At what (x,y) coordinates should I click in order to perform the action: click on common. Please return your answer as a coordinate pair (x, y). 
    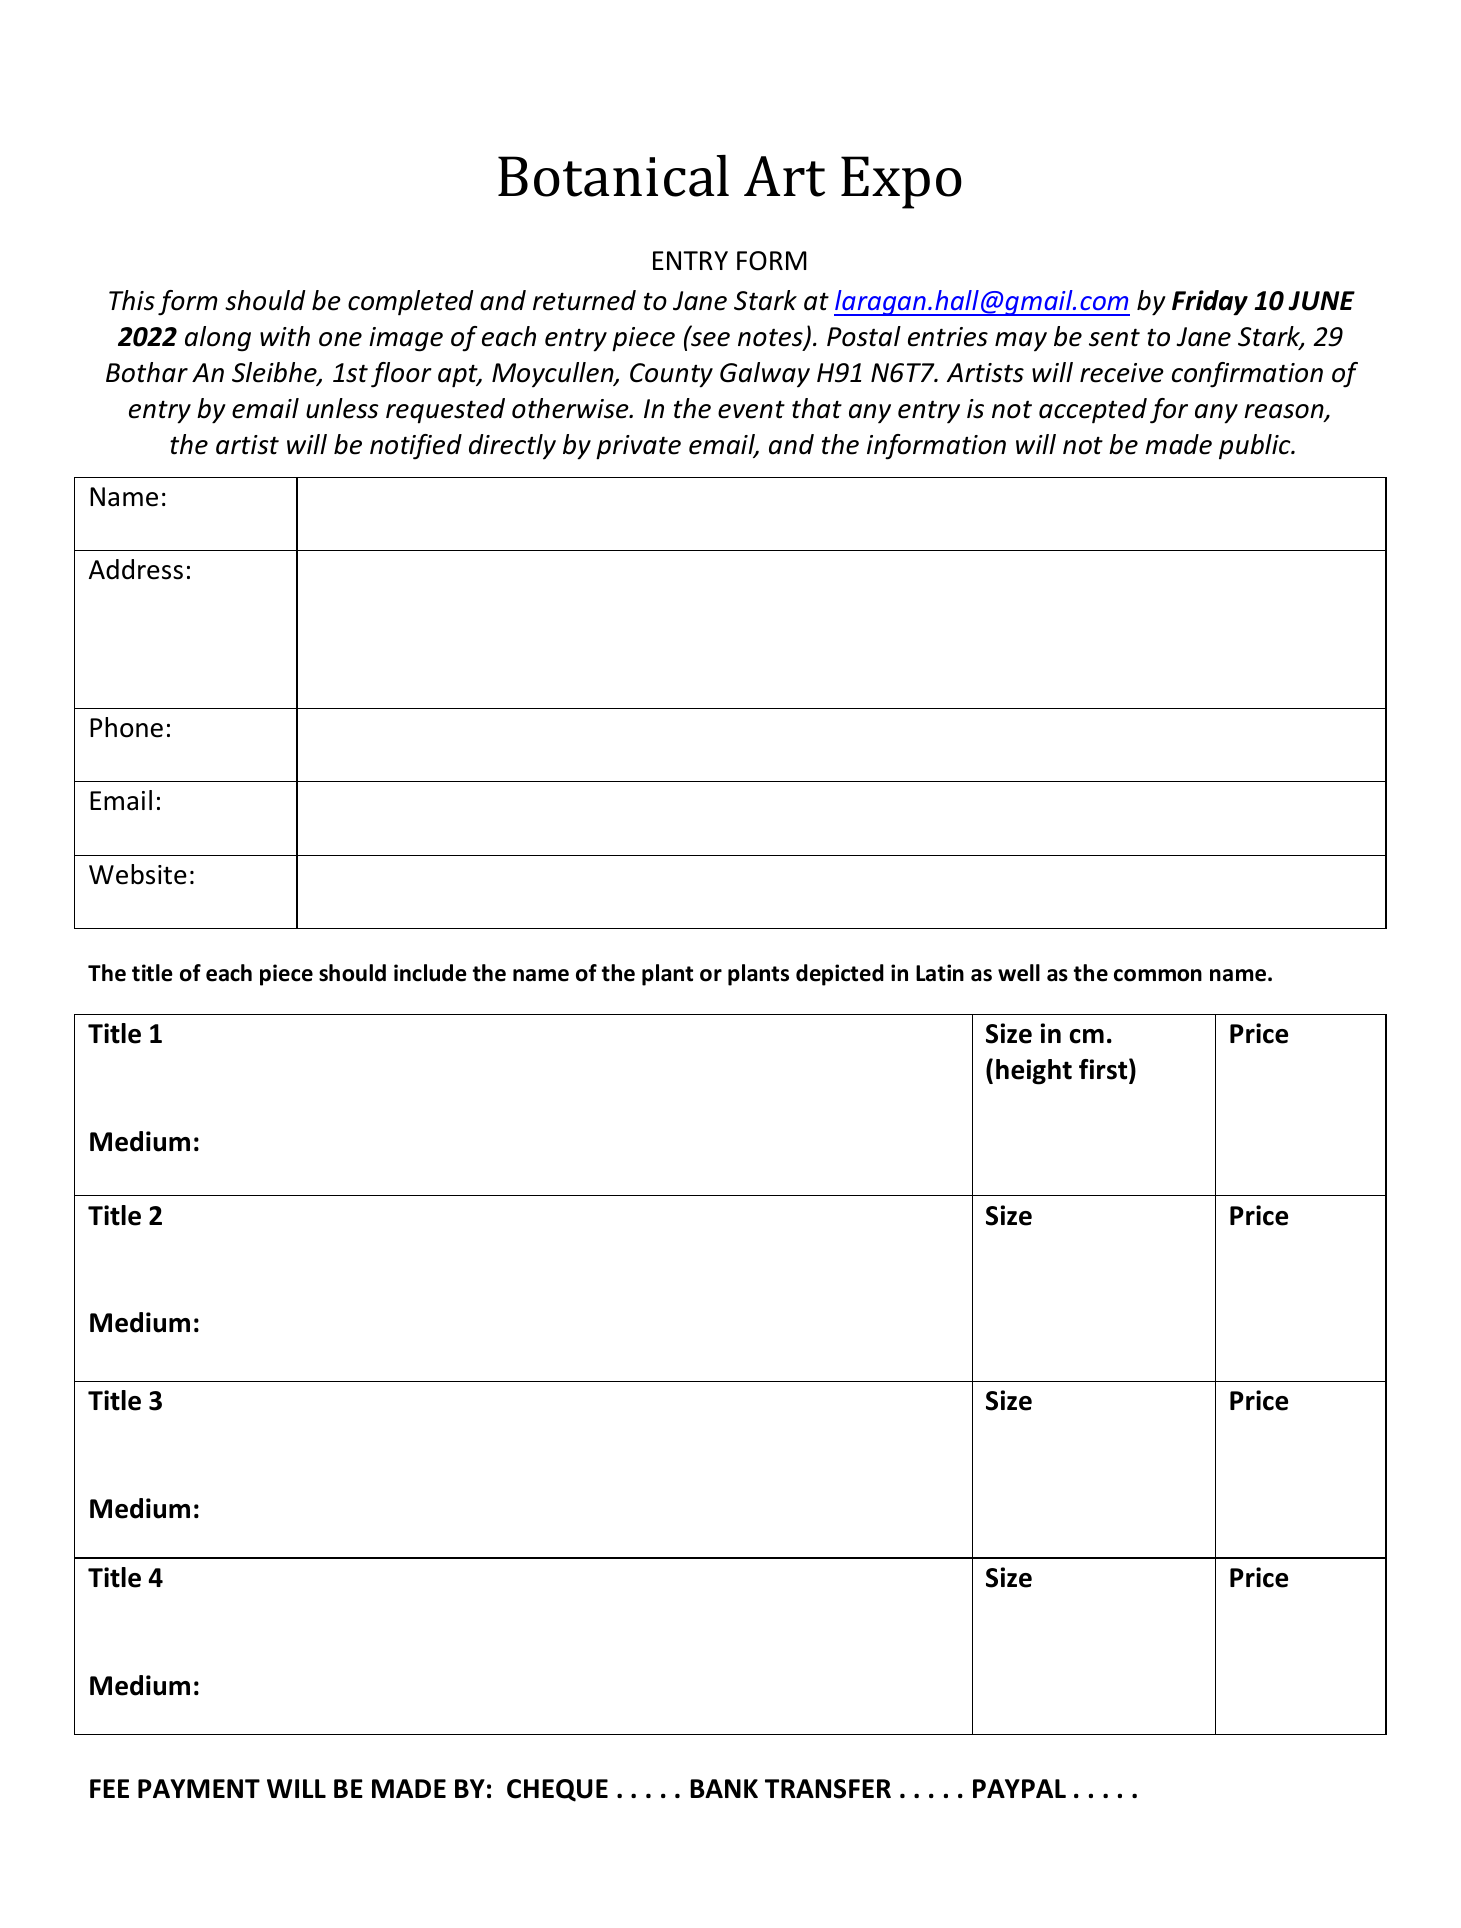
    Looking at the image, I should click on (1158, 975).
